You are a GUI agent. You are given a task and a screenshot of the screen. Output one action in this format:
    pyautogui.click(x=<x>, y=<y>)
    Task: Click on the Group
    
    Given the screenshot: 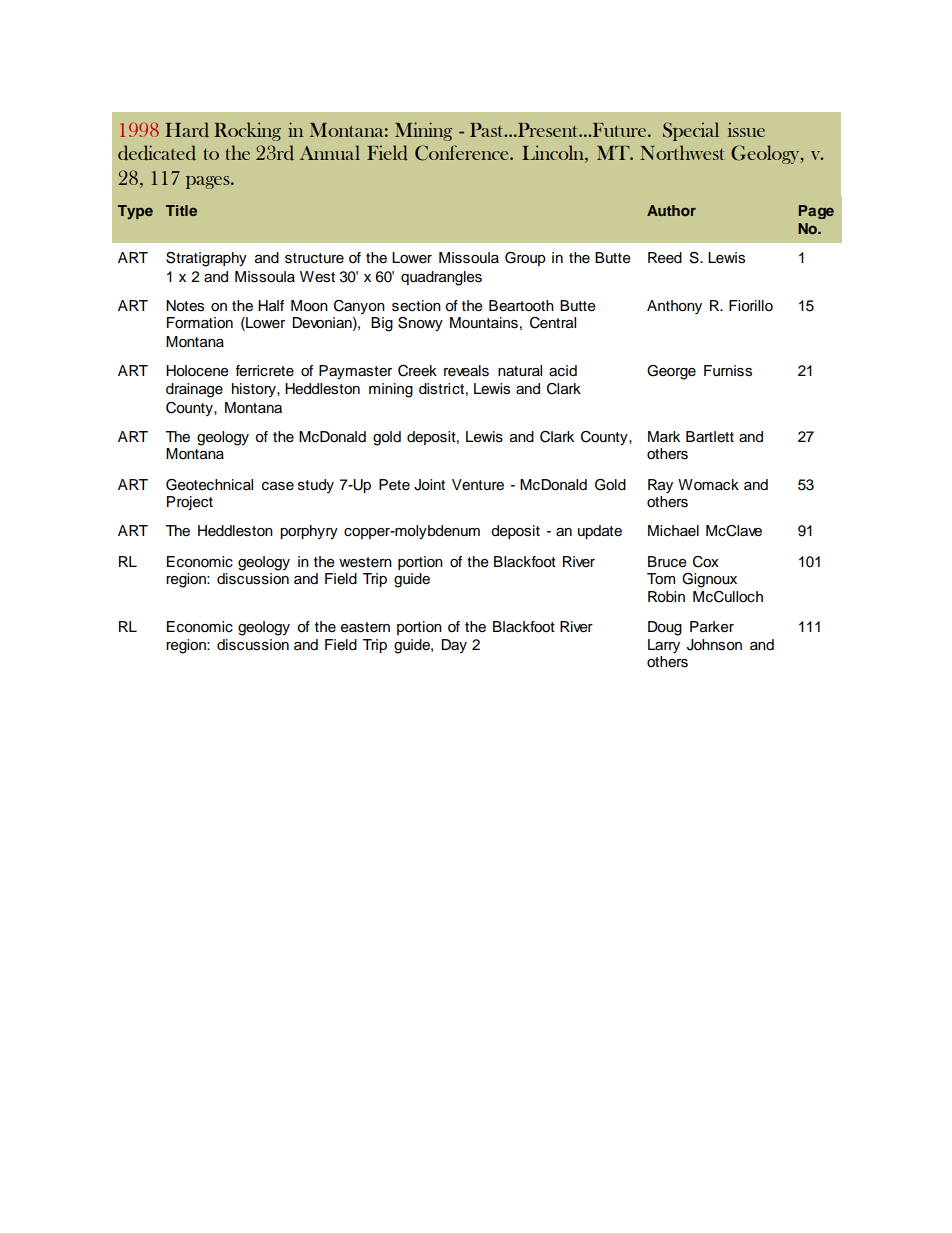 What is the action you would take?
    pyautogui.click(x=525, y=259)
